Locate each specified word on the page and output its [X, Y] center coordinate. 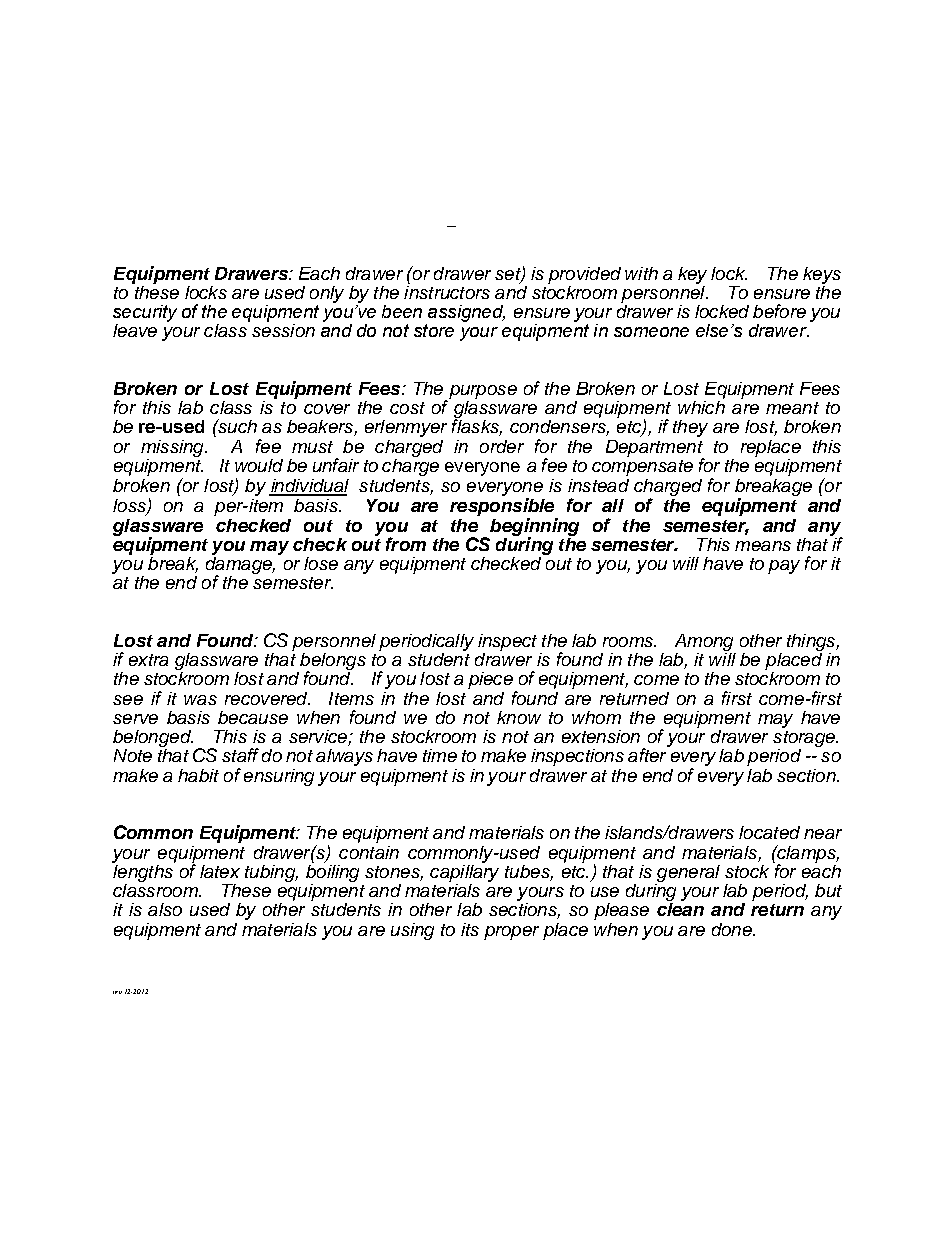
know [519, 717]
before [779, 311]
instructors [447, 291]
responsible [502, 507]
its [470, 929]
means [763, 546]
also [165, 909]
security [145, 313]
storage [805, 740]
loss [130, 507]
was [200, 700]
